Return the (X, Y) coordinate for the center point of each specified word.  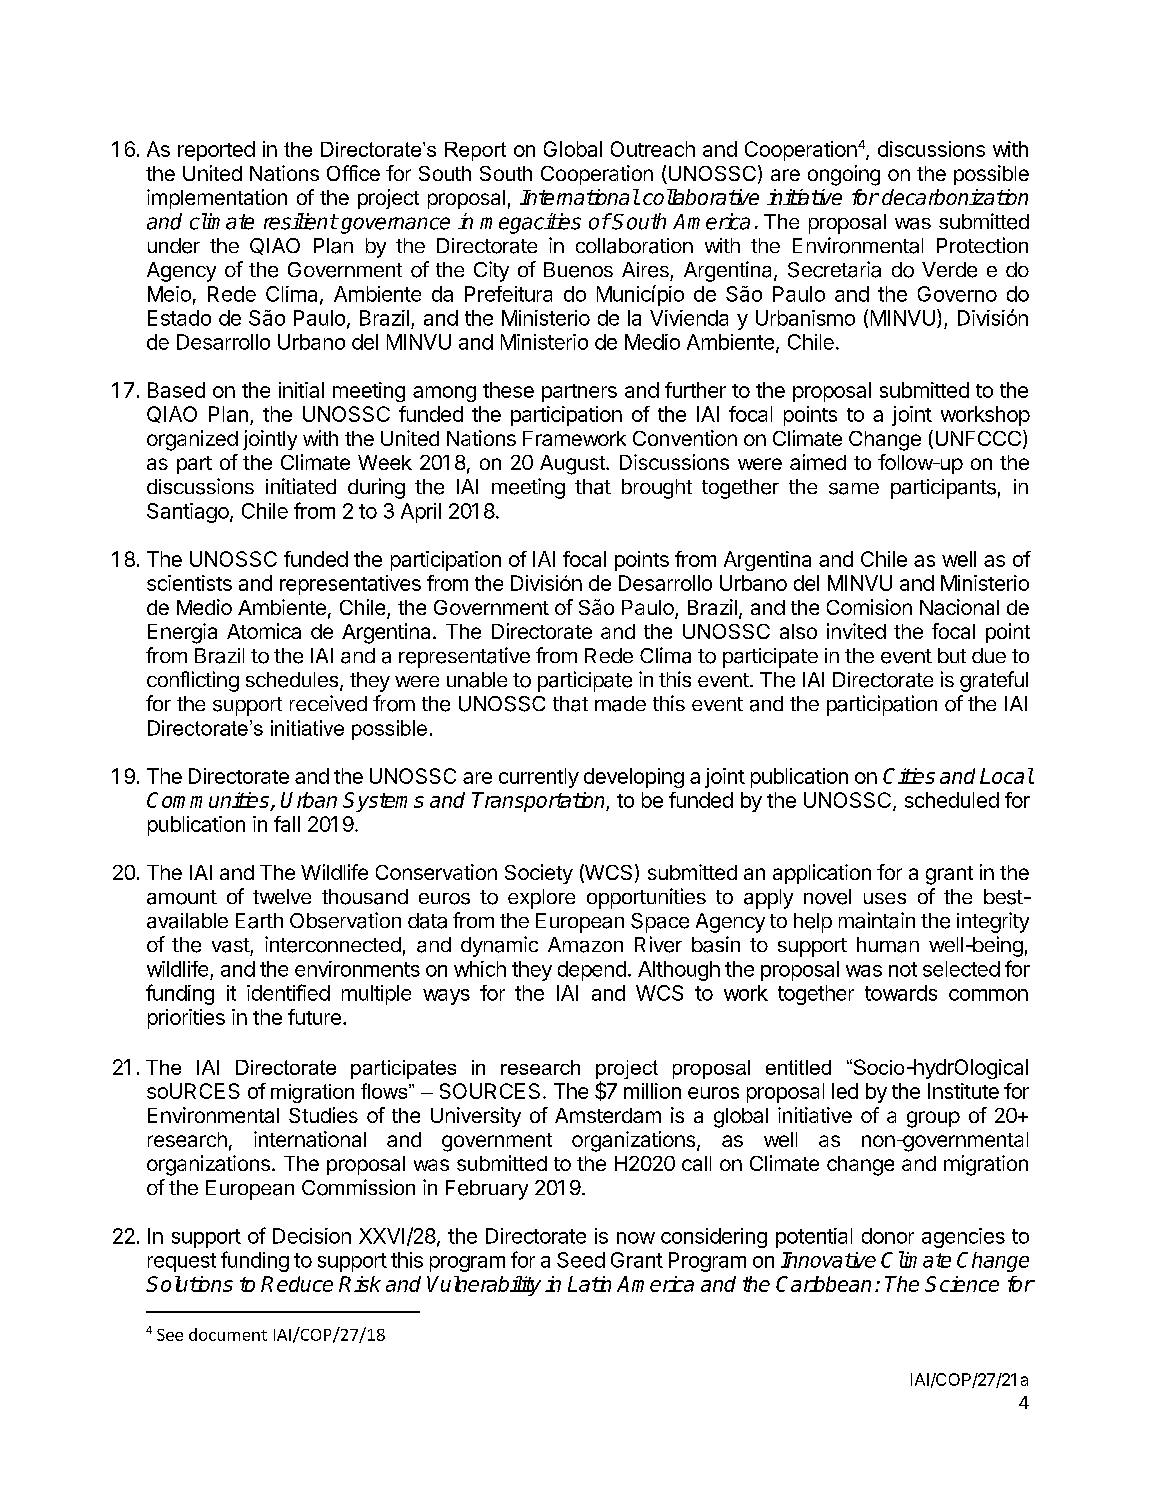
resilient (301, 221)
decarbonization (955, 197)
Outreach (653, 149)
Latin (589, 1284)
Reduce (297, 1284)
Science (962, 1284)
